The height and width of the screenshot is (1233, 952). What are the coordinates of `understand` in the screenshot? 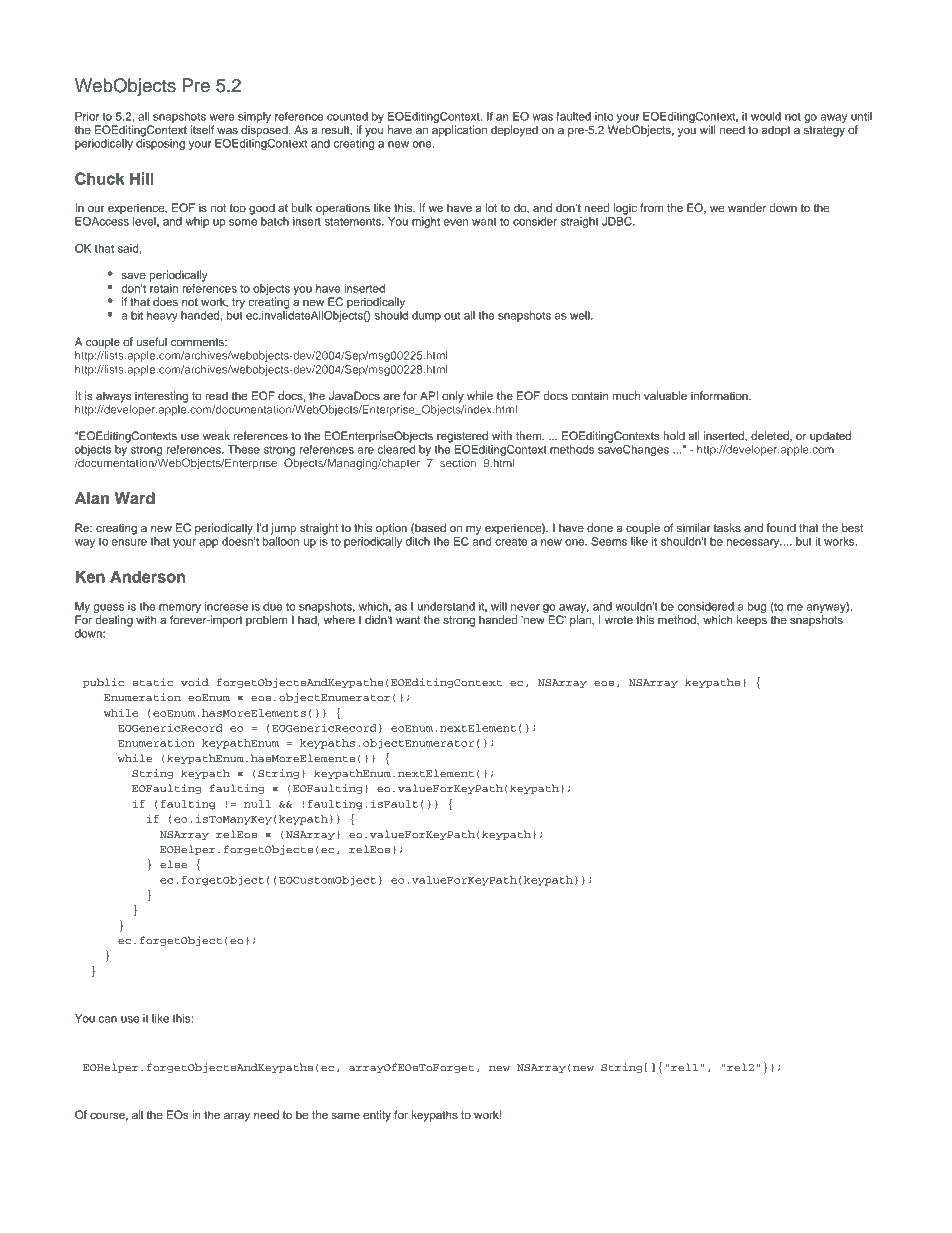 It's located at (446, 606).
